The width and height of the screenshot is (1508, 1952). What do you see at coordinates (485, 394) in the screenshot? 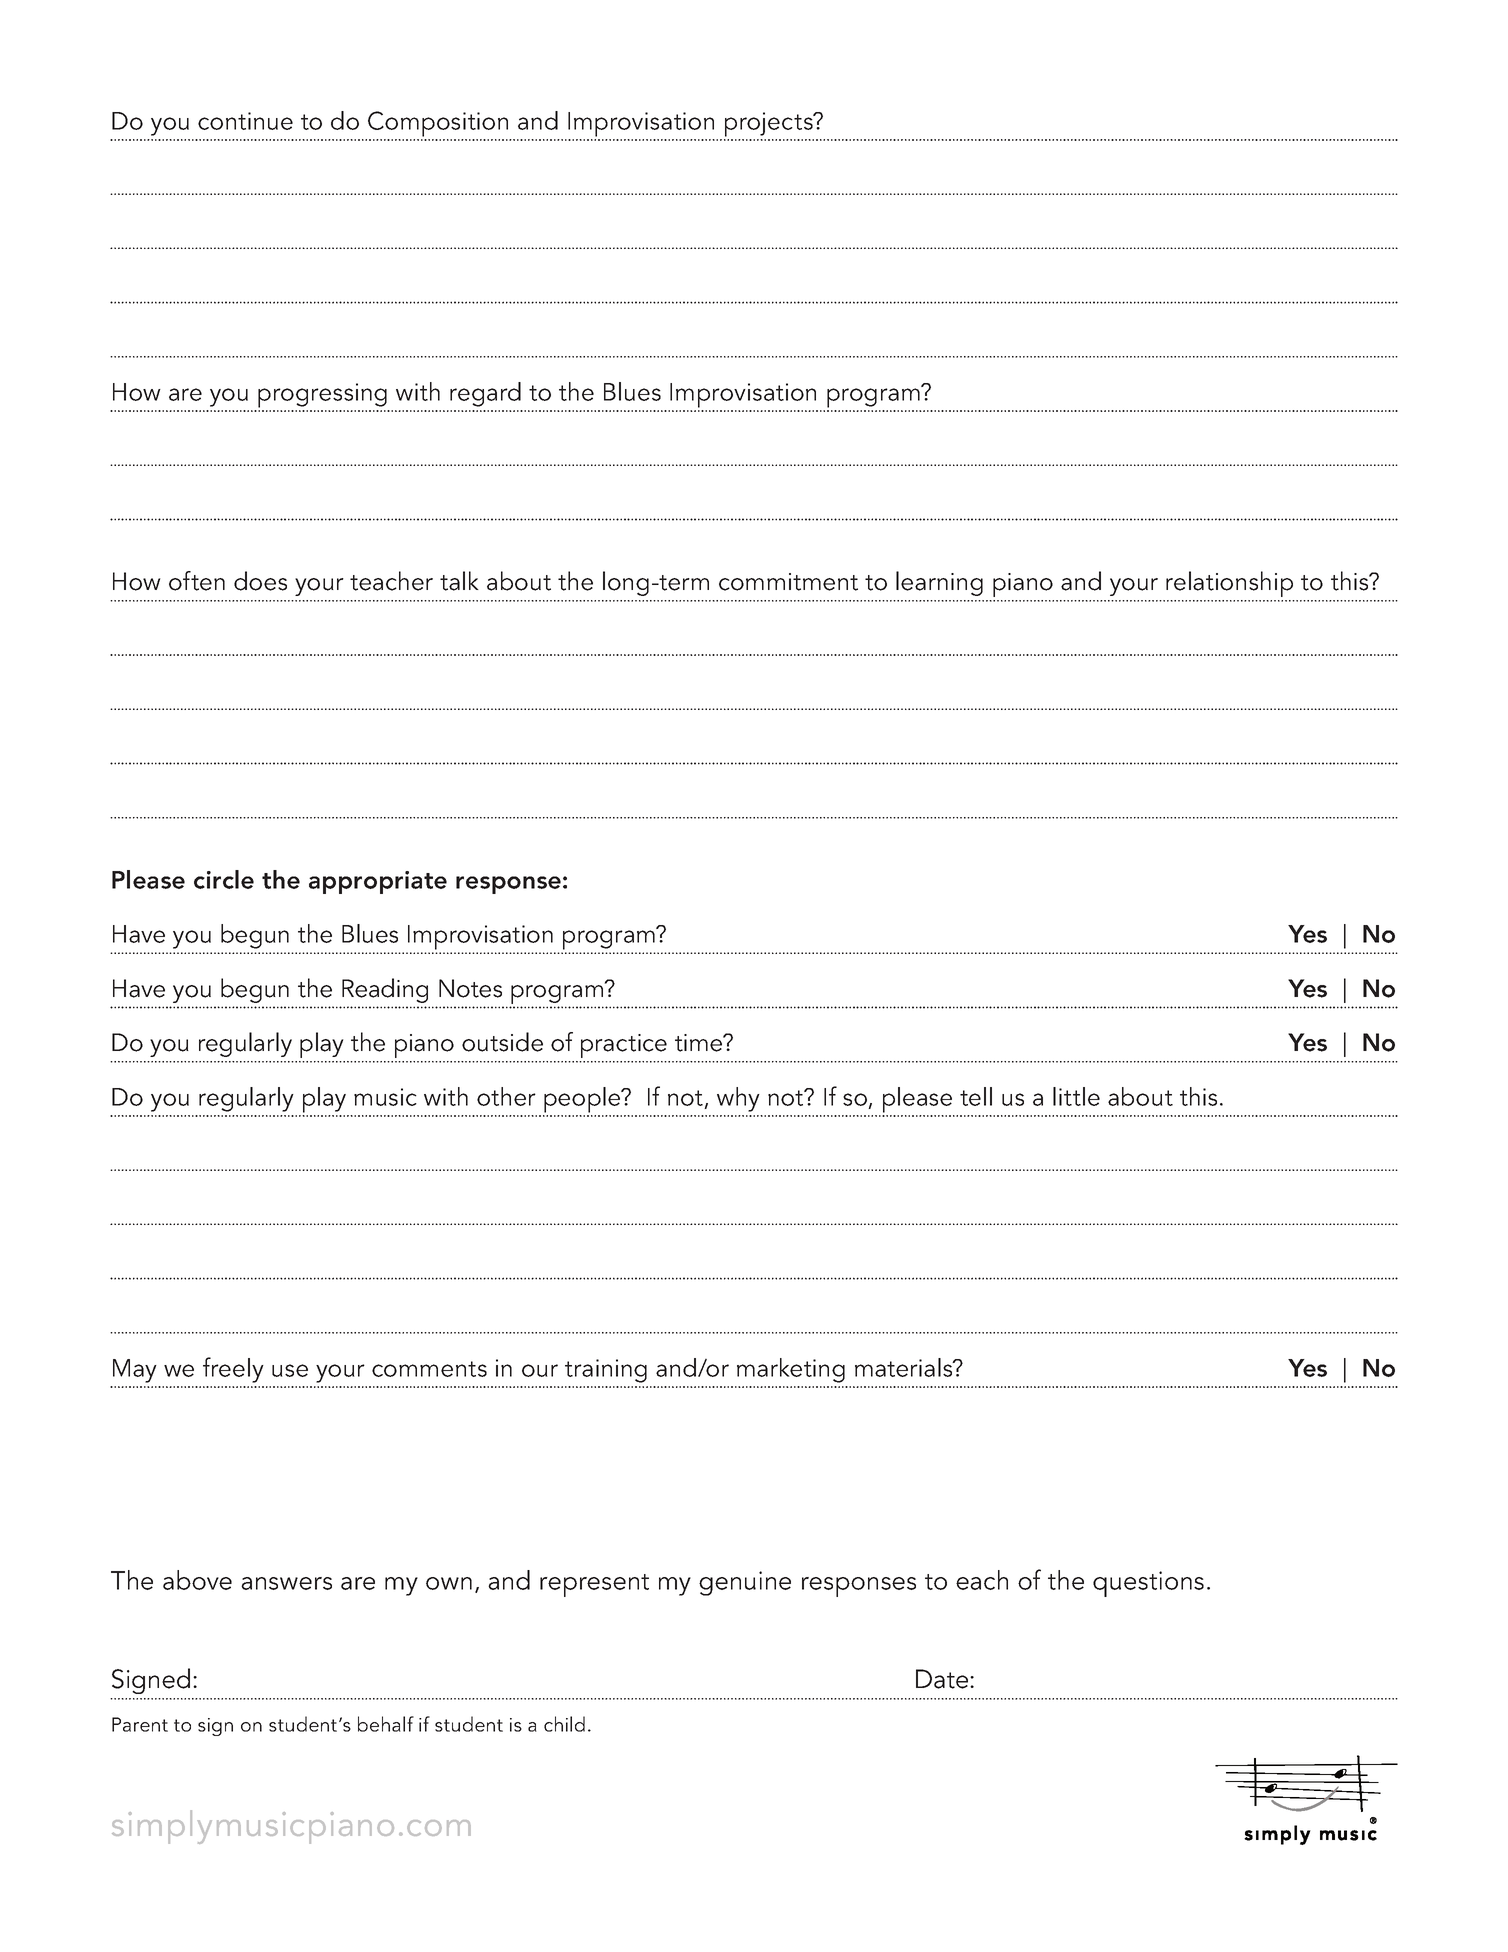
I see `regard` at bounding box center [485, 394].
